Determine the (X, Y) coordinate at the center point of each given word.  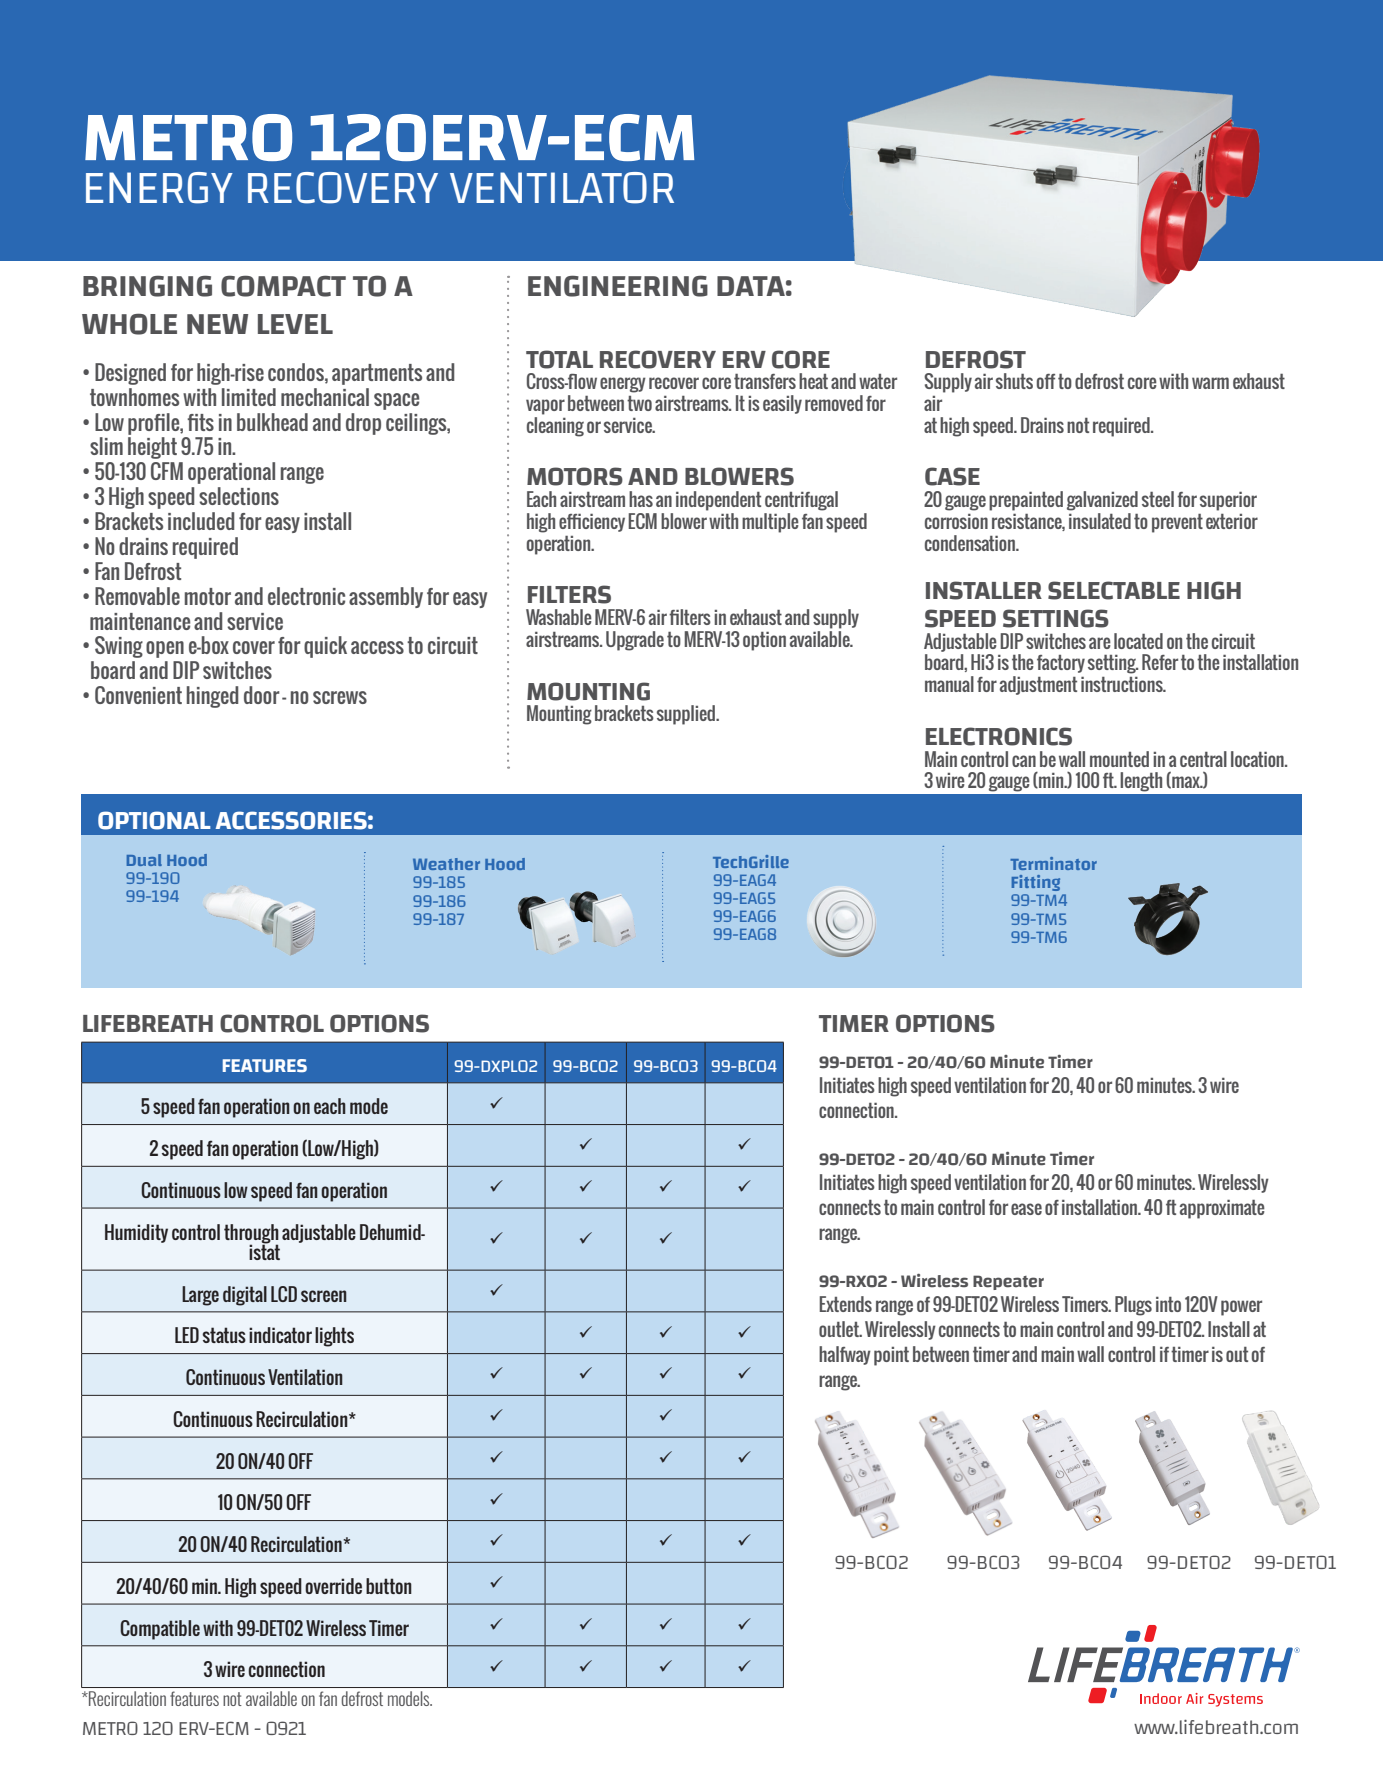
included (201, 521)
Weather (446, 864)
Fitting (1036, 883)
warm (1210, 383)
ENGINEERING (618, 286)
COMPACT (283, 286)
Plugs (1133, 1306)
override (333, 1586)
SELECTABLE (1114, 590)
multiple (770, 523)
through (251, 1234)
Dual (144, 860)
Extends (845, 1304)
